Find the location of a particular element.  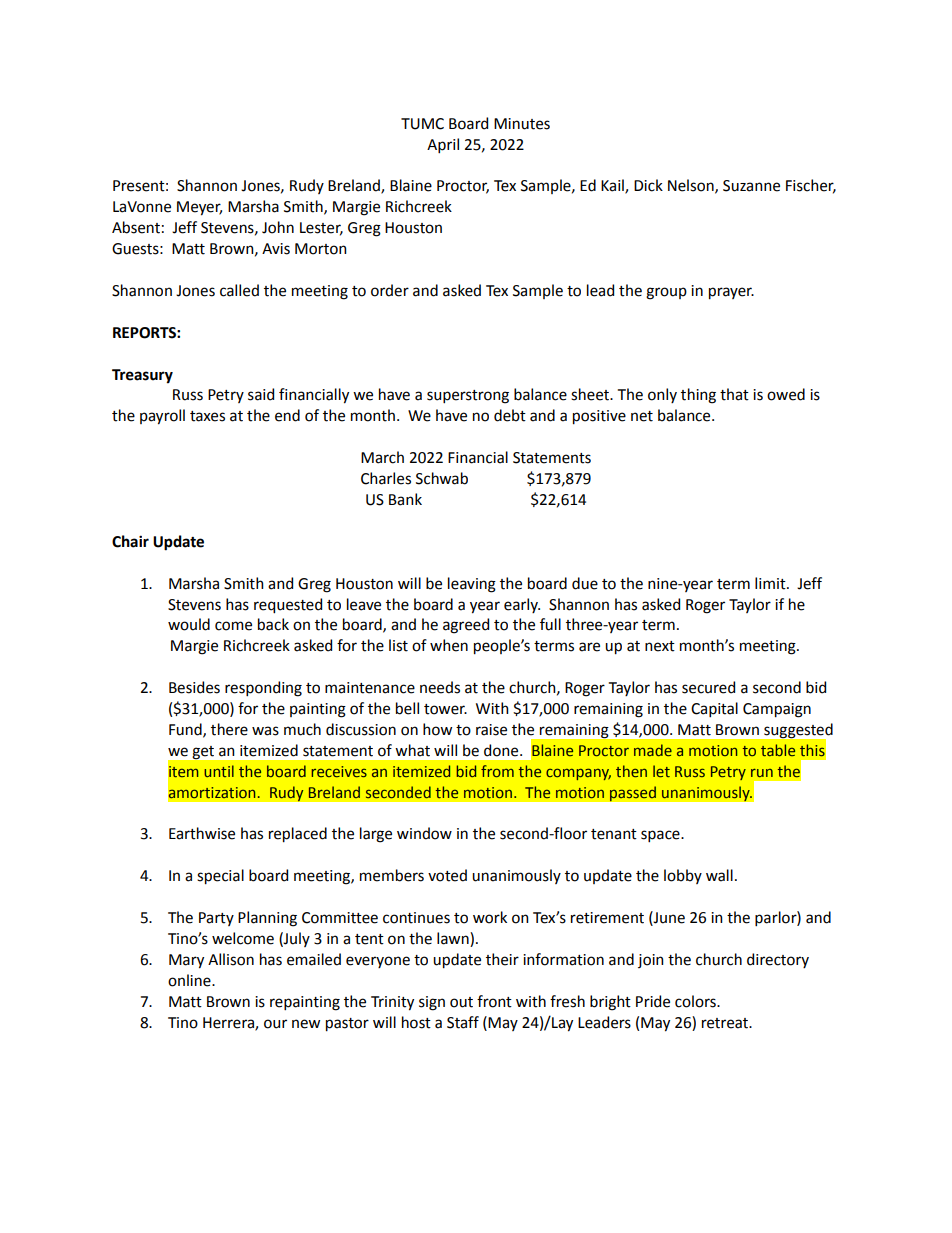

from is located at coordinates (497, 771).
